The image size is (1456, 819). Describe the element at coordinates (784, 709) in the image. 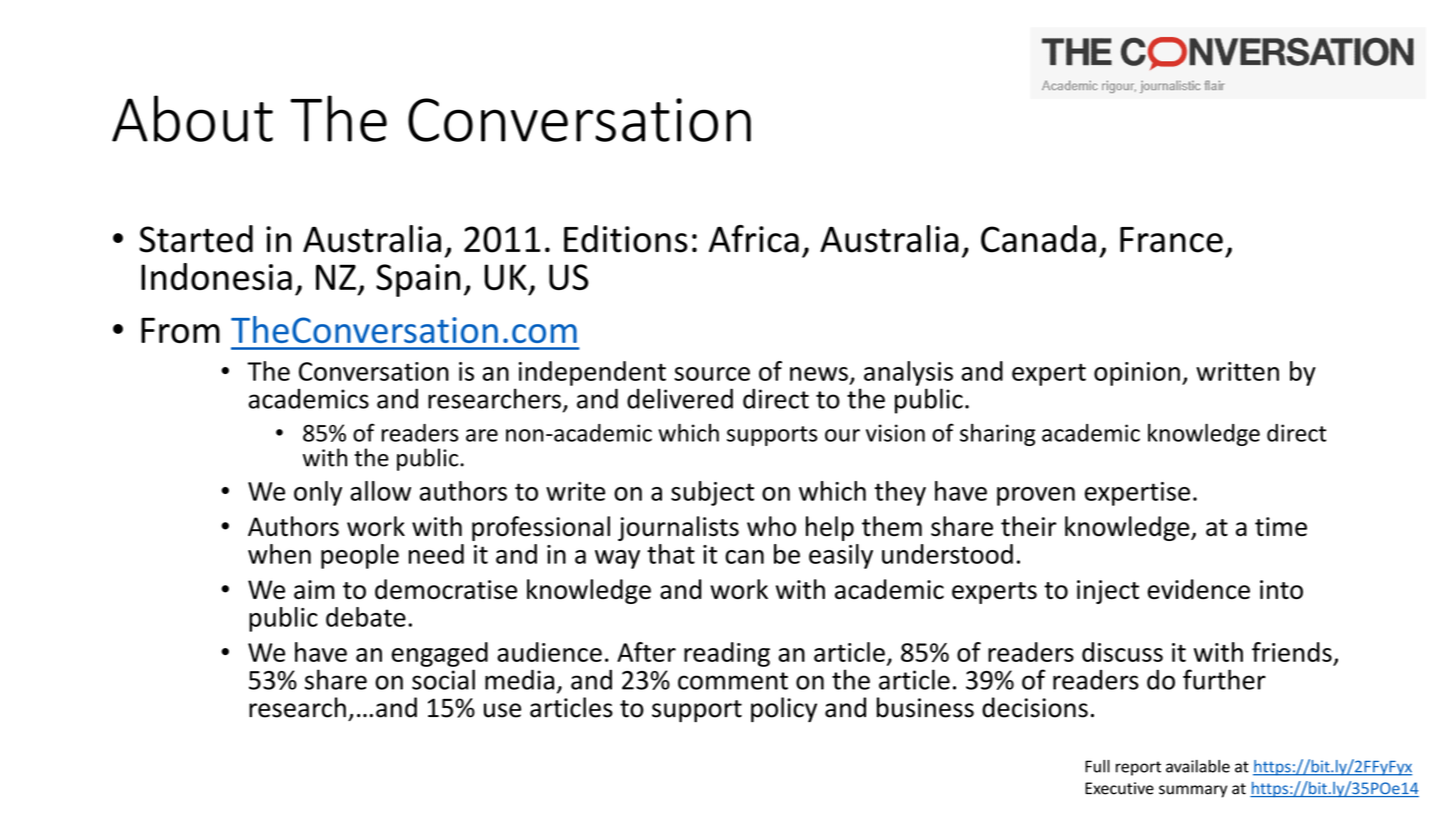

I see `policy` at that location.
